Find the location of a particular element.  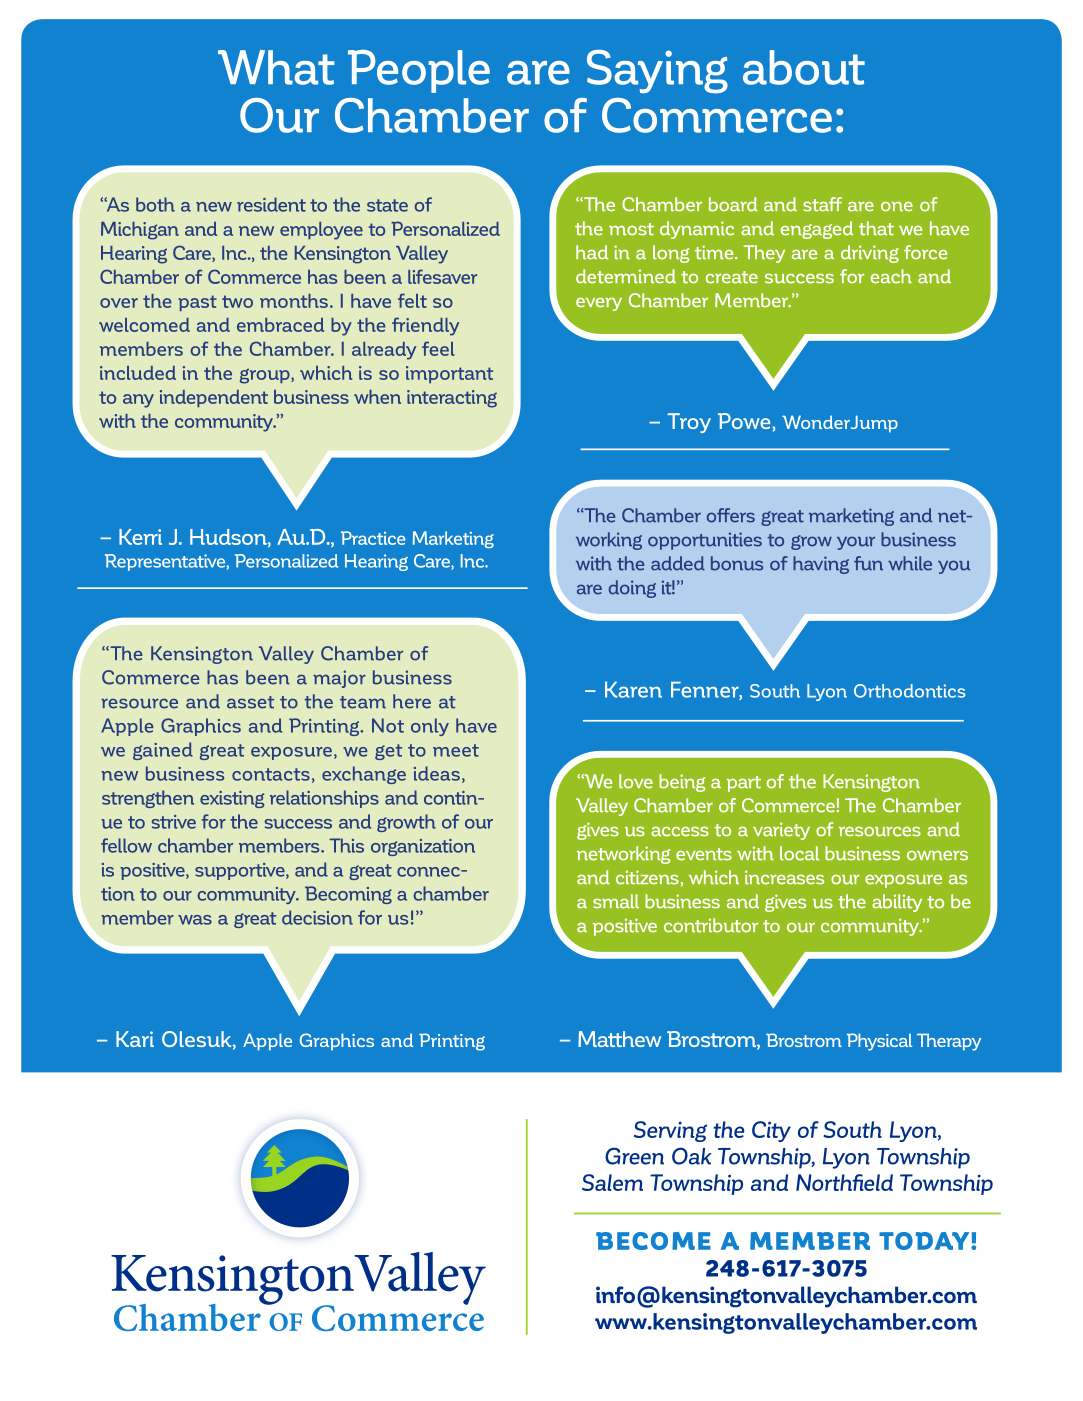

People is located at coordinates (419, 71).
